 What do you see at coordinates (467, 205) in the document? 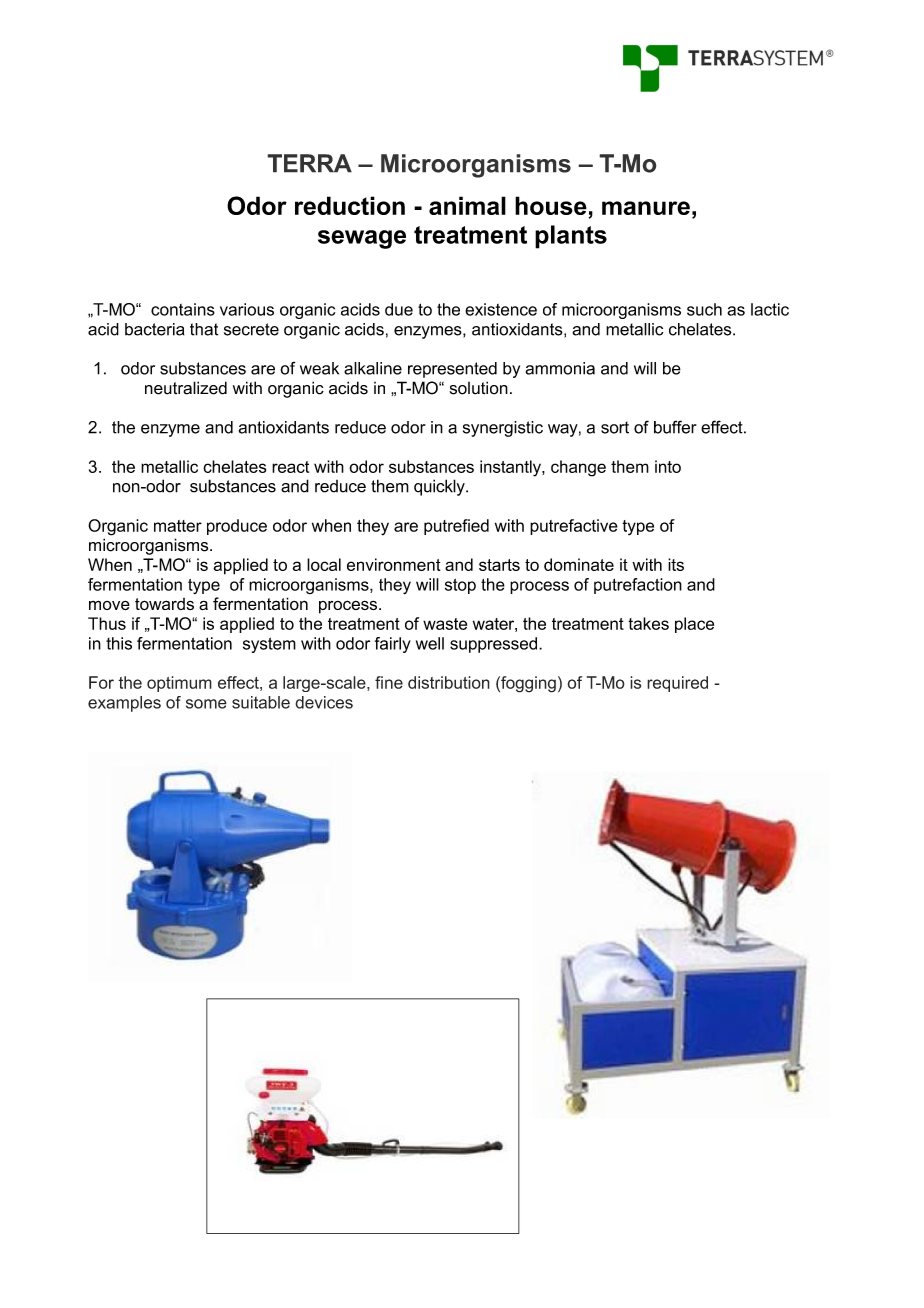
I see `animal` at bounding box center [467, 205].
